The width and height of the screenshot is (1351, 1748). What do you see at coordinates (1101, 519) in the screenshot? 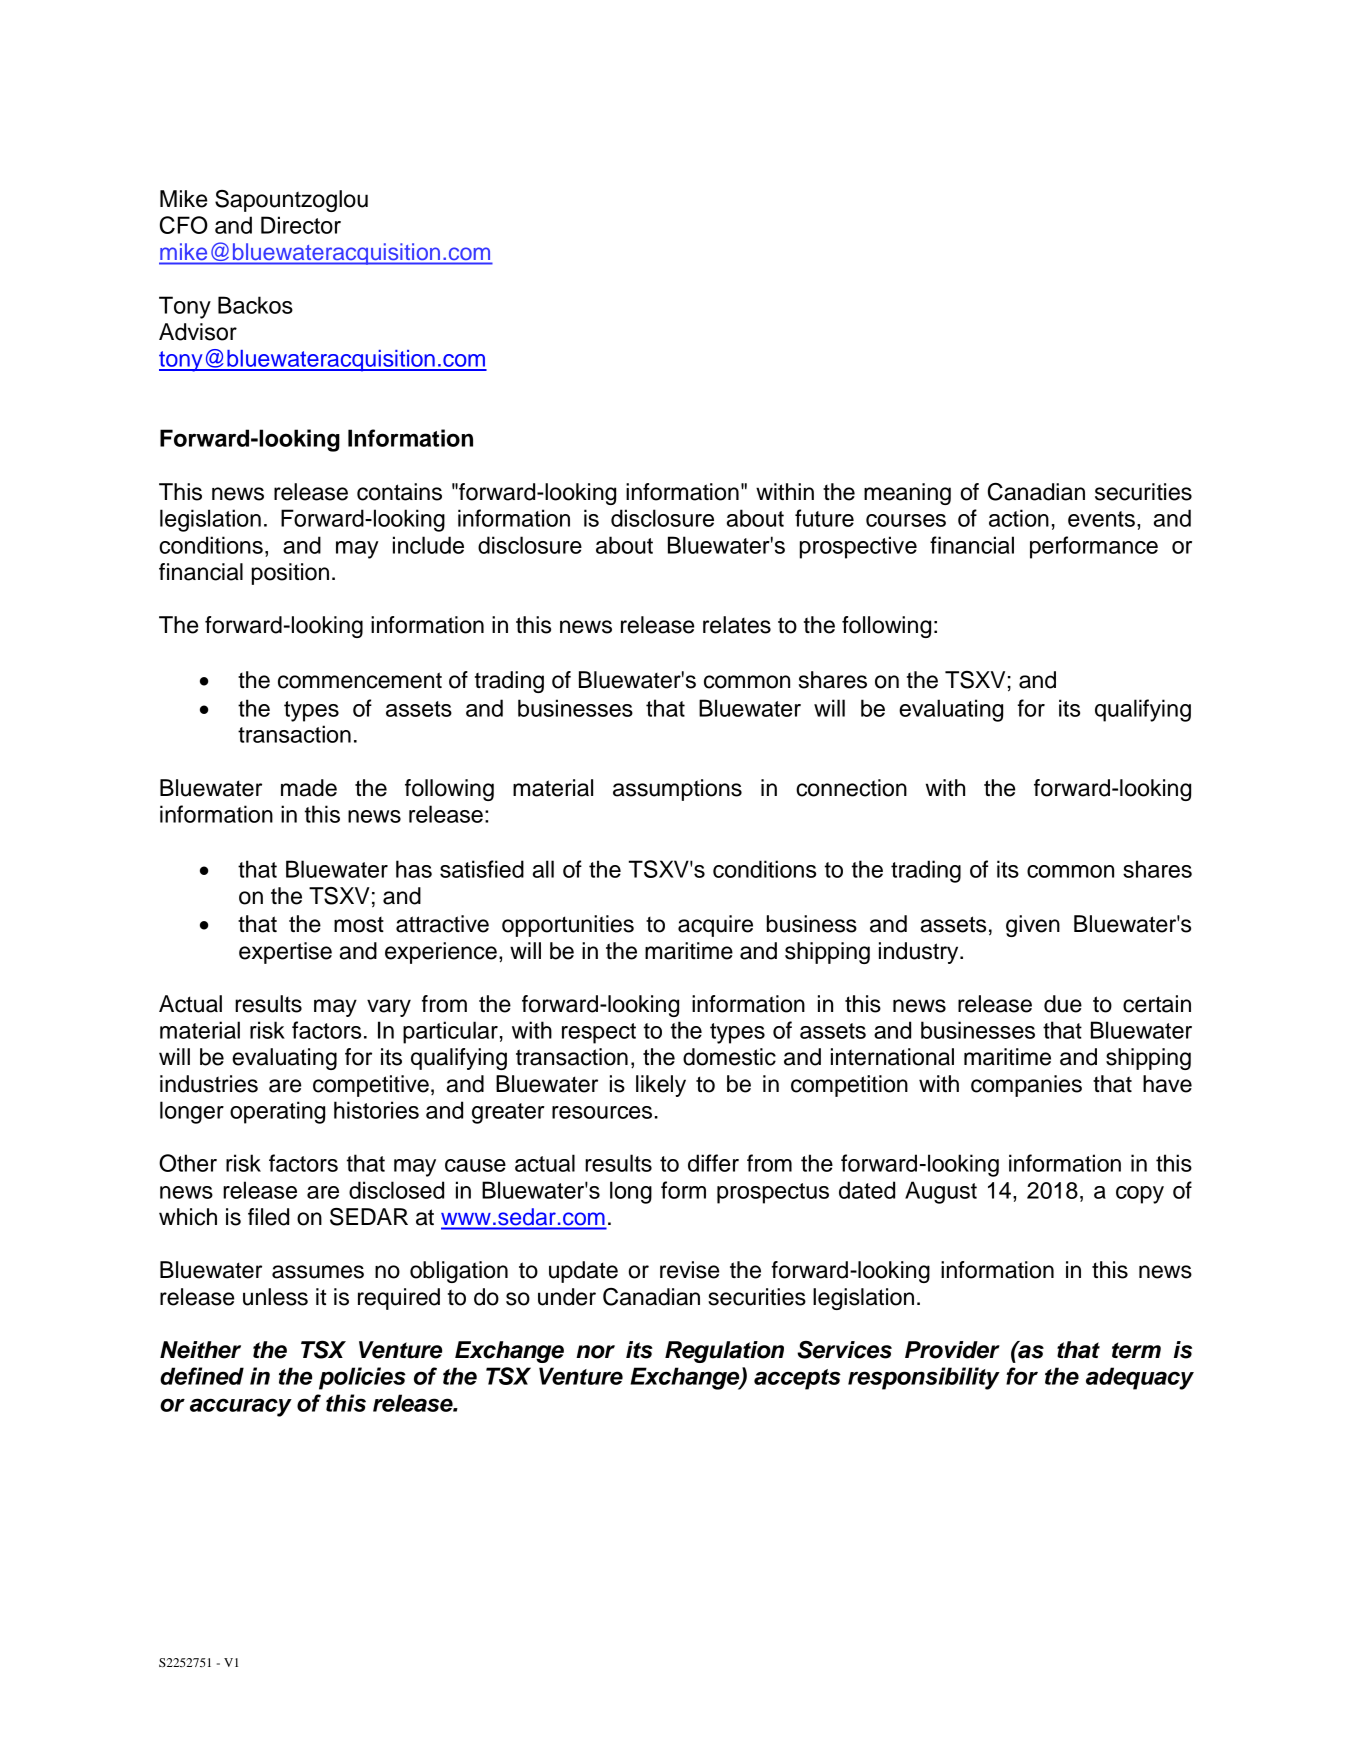
I see `events` at bounding box center [1101, 519].
